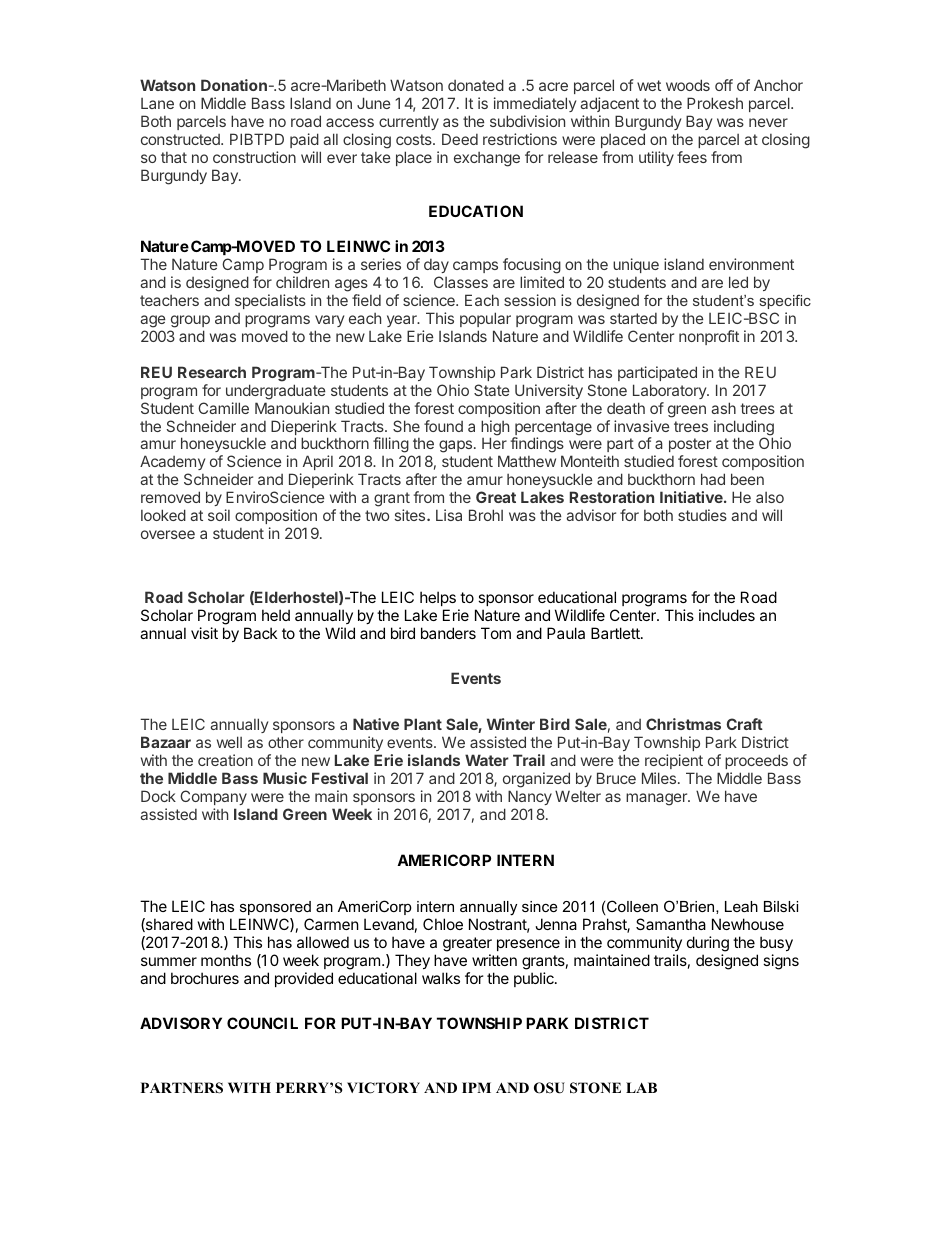 The height and width of the document is (1233, 952). Describe the element at coordinates (254, 157) in the document. I see `construction` at that location.
